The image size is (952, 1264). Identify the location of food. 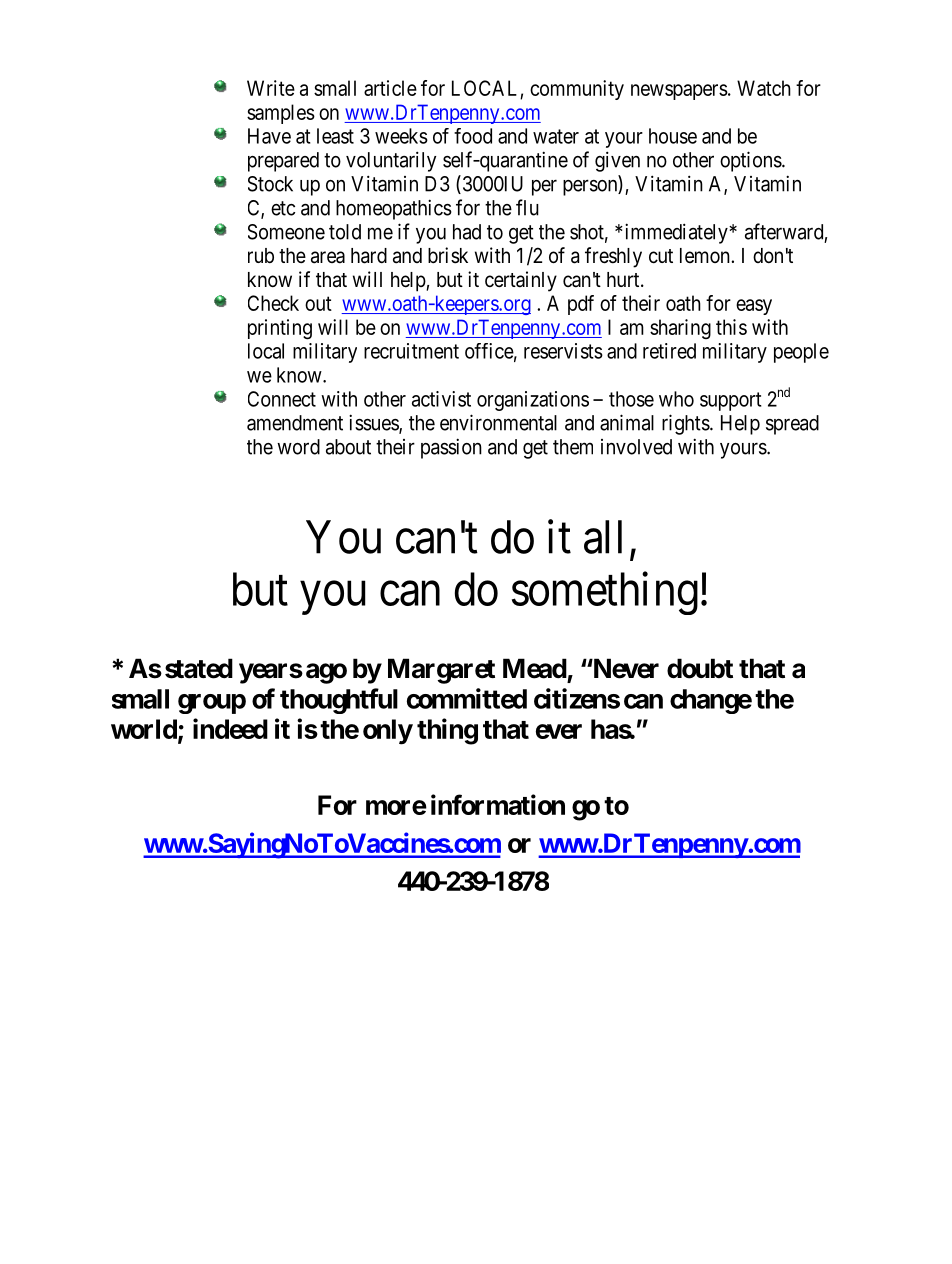
(473, 136).
